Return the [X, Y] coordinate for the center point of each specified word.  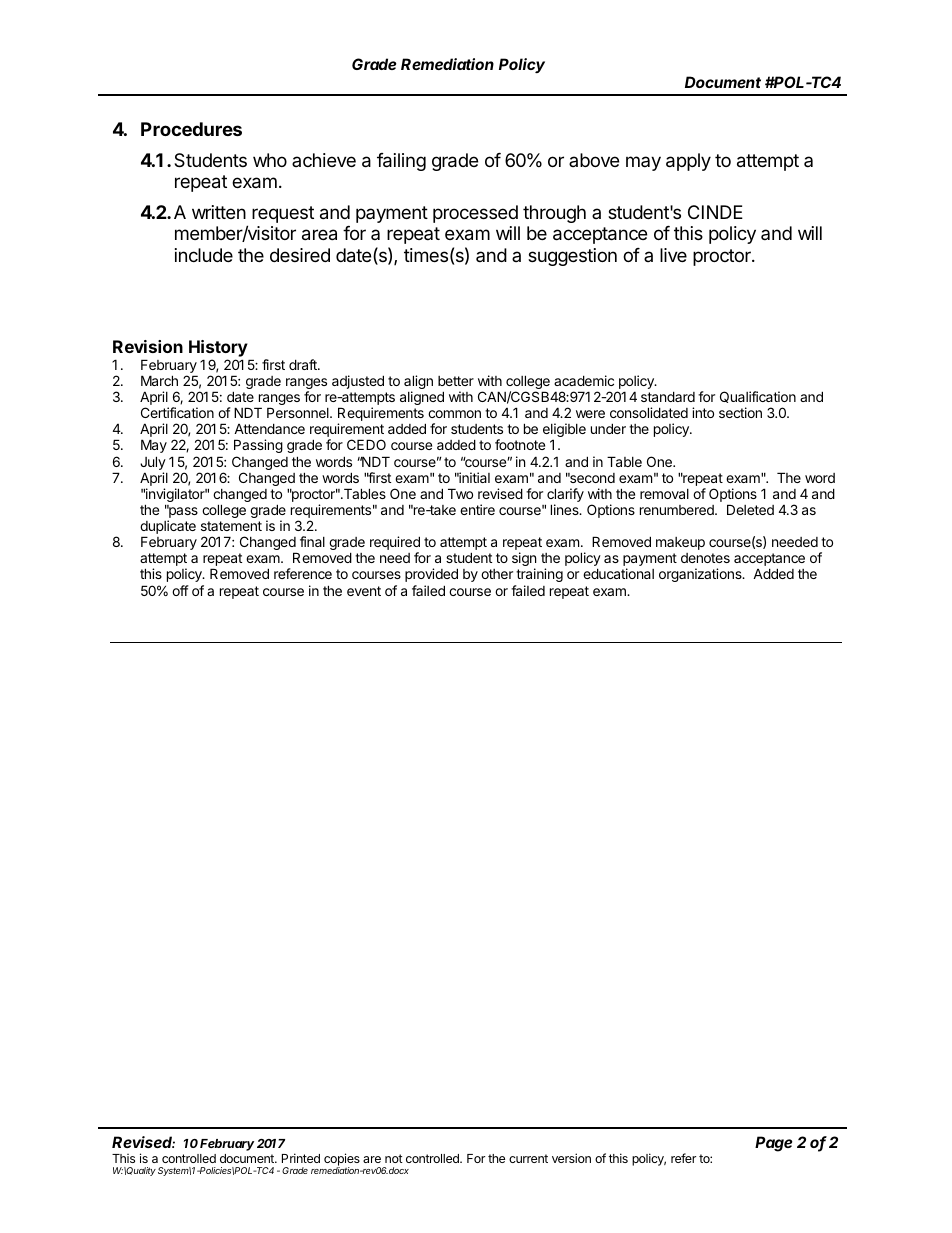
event [364, 591]
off [180, 590]
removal [664, 494]
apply [688, 162]
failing [401, 162]
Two [460, 493]
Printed [301, 1158]
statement [231, 526]
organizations [701, 575]
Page [774, 1144]
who [270, 160]
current [528, 1158]
